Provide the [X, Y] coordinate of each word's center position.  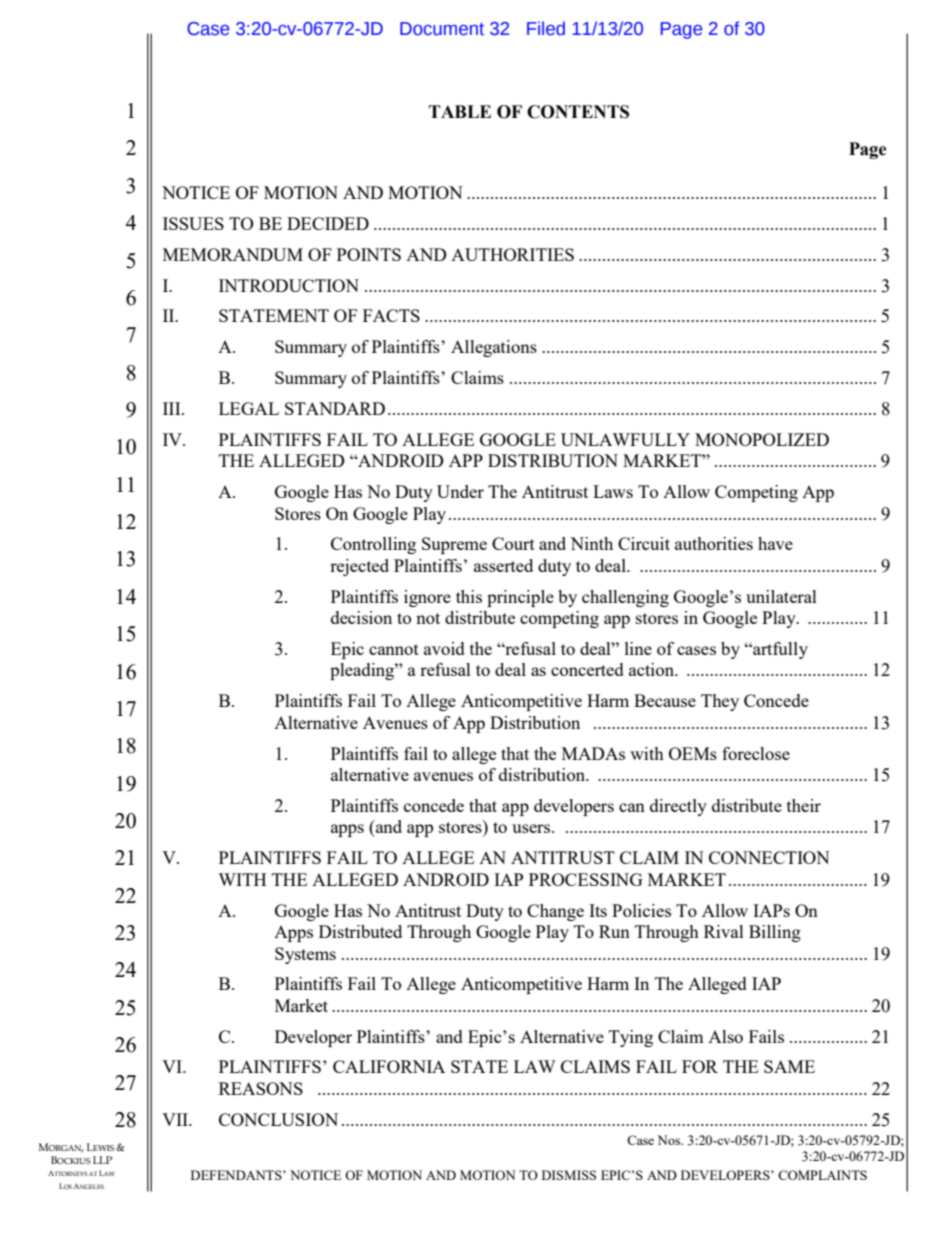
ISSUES [193, 223]
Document [442, 29]
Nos [670, 1140]
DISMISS [569, 1175]
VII [176, 1119]
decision [361, 617]
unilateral [781, 596]
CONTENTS [578, 112]
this [469, 596]
